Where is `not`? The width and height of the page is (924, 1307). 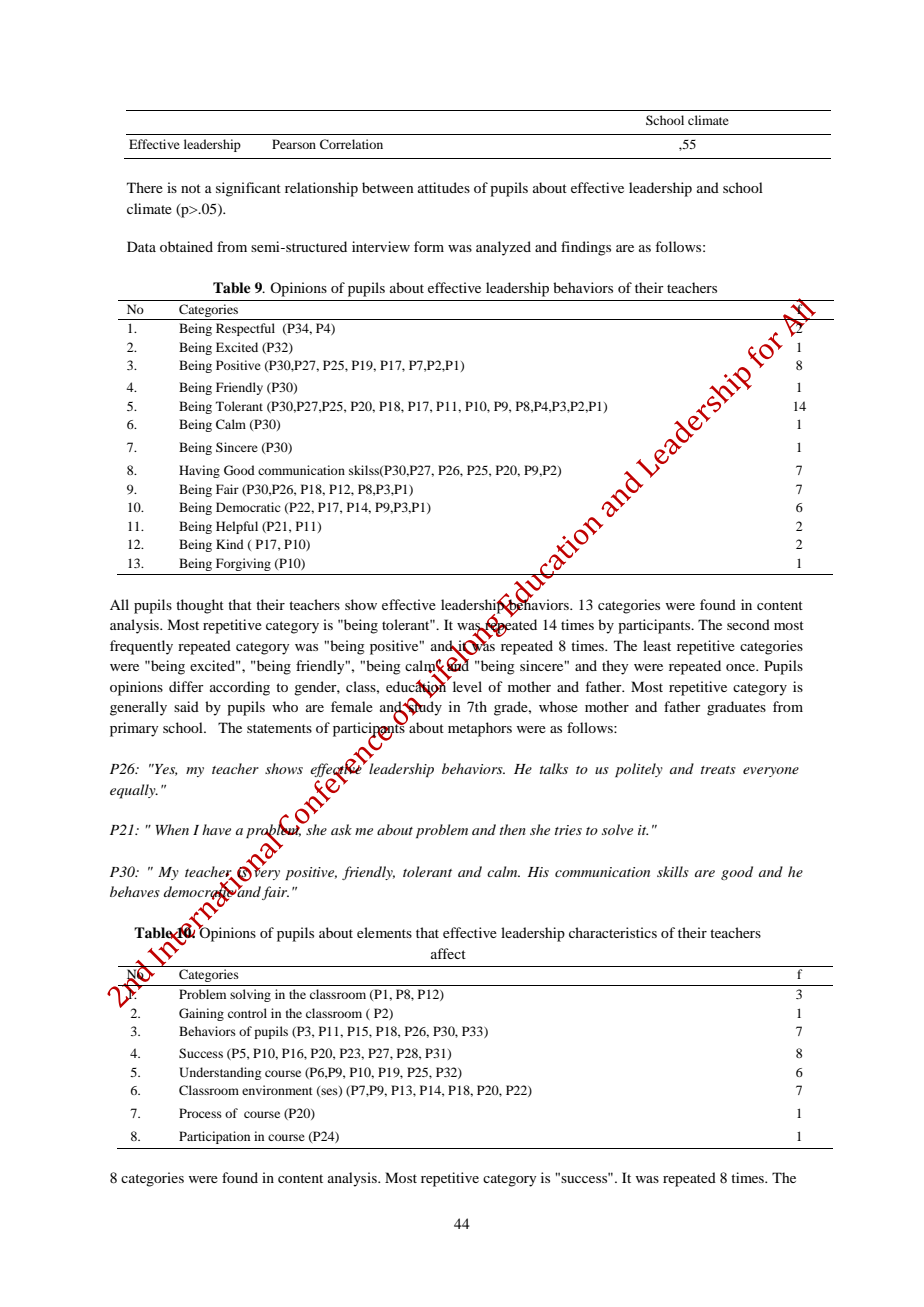
not is located at coordinates (191, 188).
